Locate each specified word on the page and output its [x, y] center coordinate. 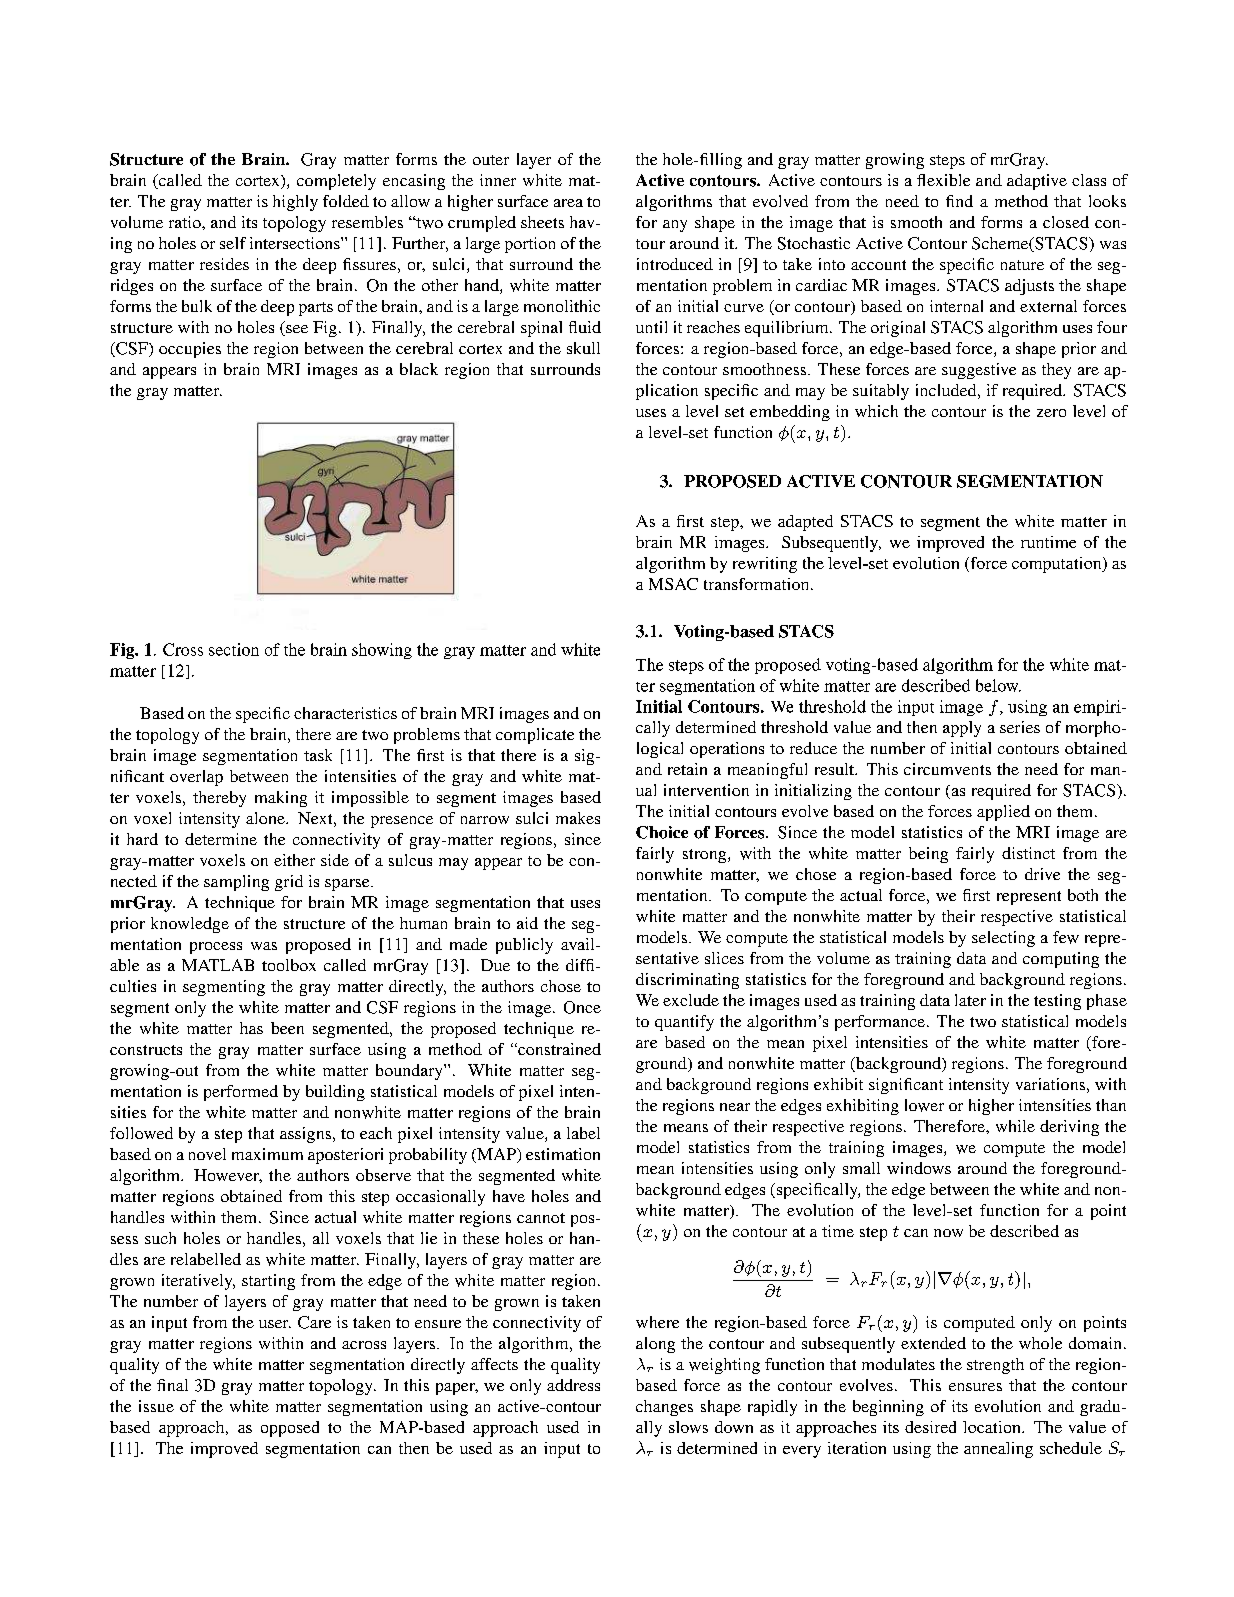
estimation [563, 1154]
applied [1003, 813]
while [1015, 1126]
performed [241, 1093]
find [959, 201]
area [568, 203]
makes [578, 818]
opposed [290, 1429]
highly [295, 203]
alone [266, 818]
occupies [190, 350]
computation [1058, 565]
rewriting [765, 565]
